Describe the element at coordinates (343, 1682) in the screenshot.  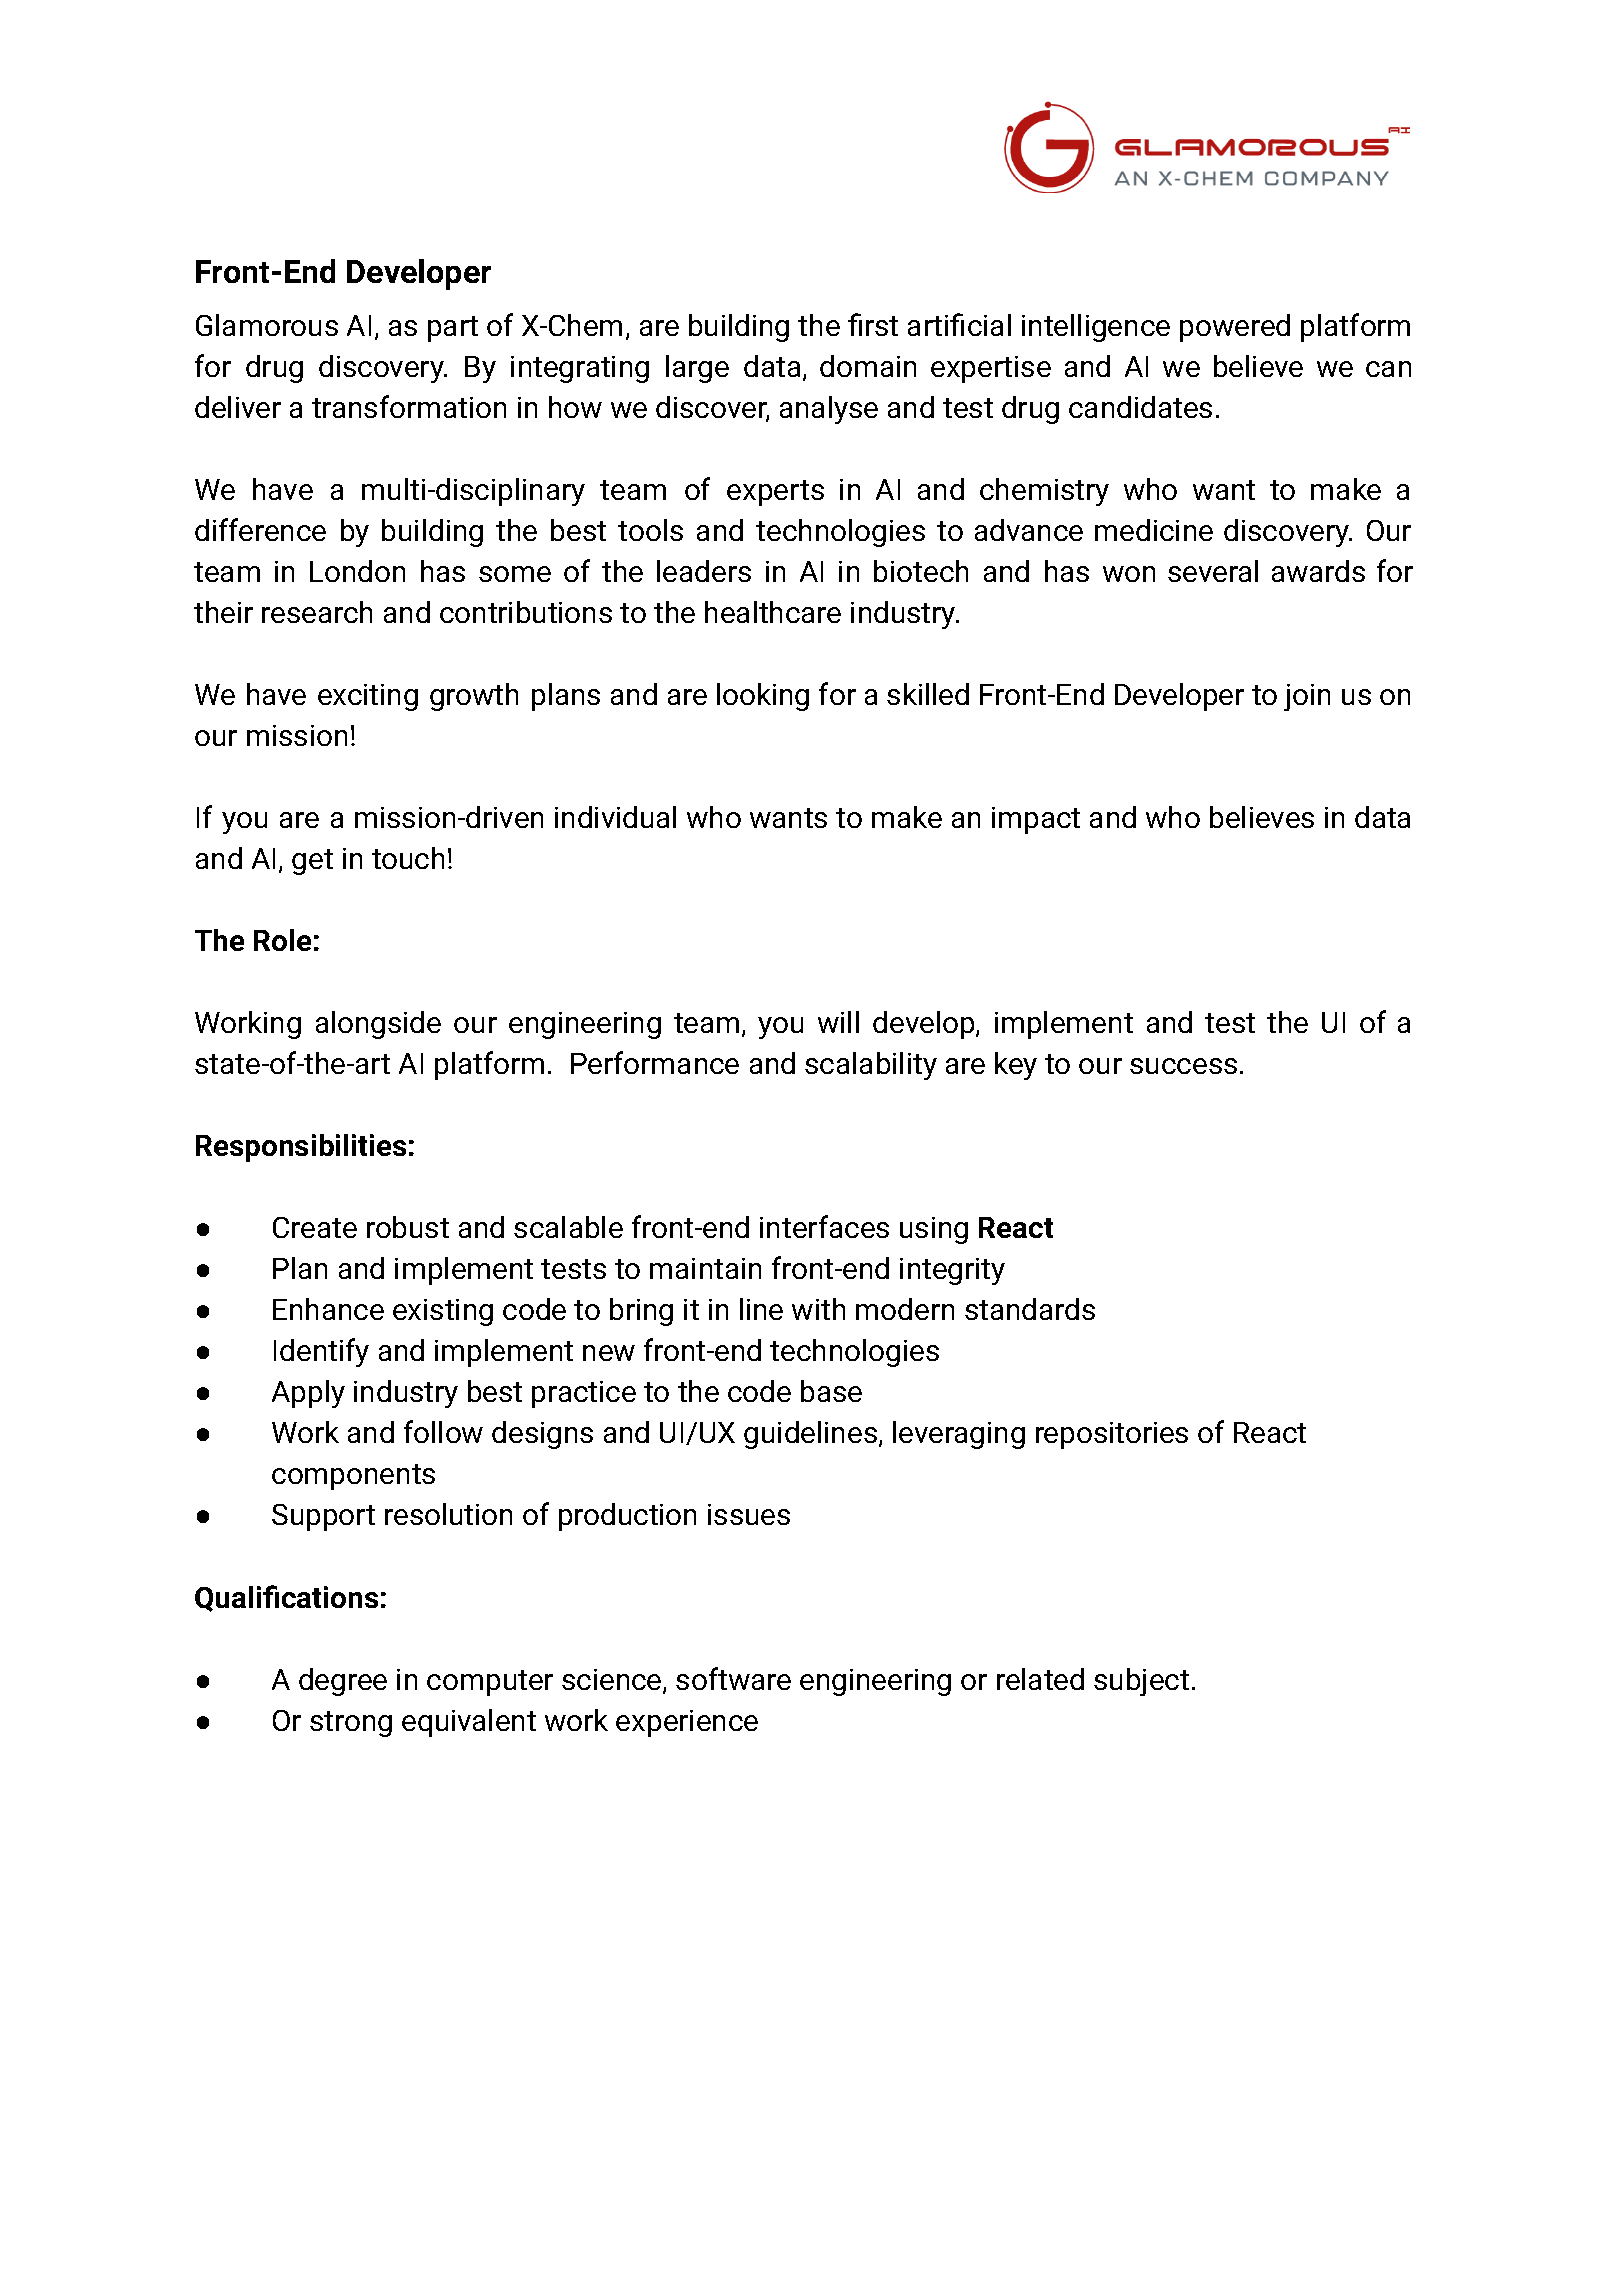
I see `degree` at that location.
